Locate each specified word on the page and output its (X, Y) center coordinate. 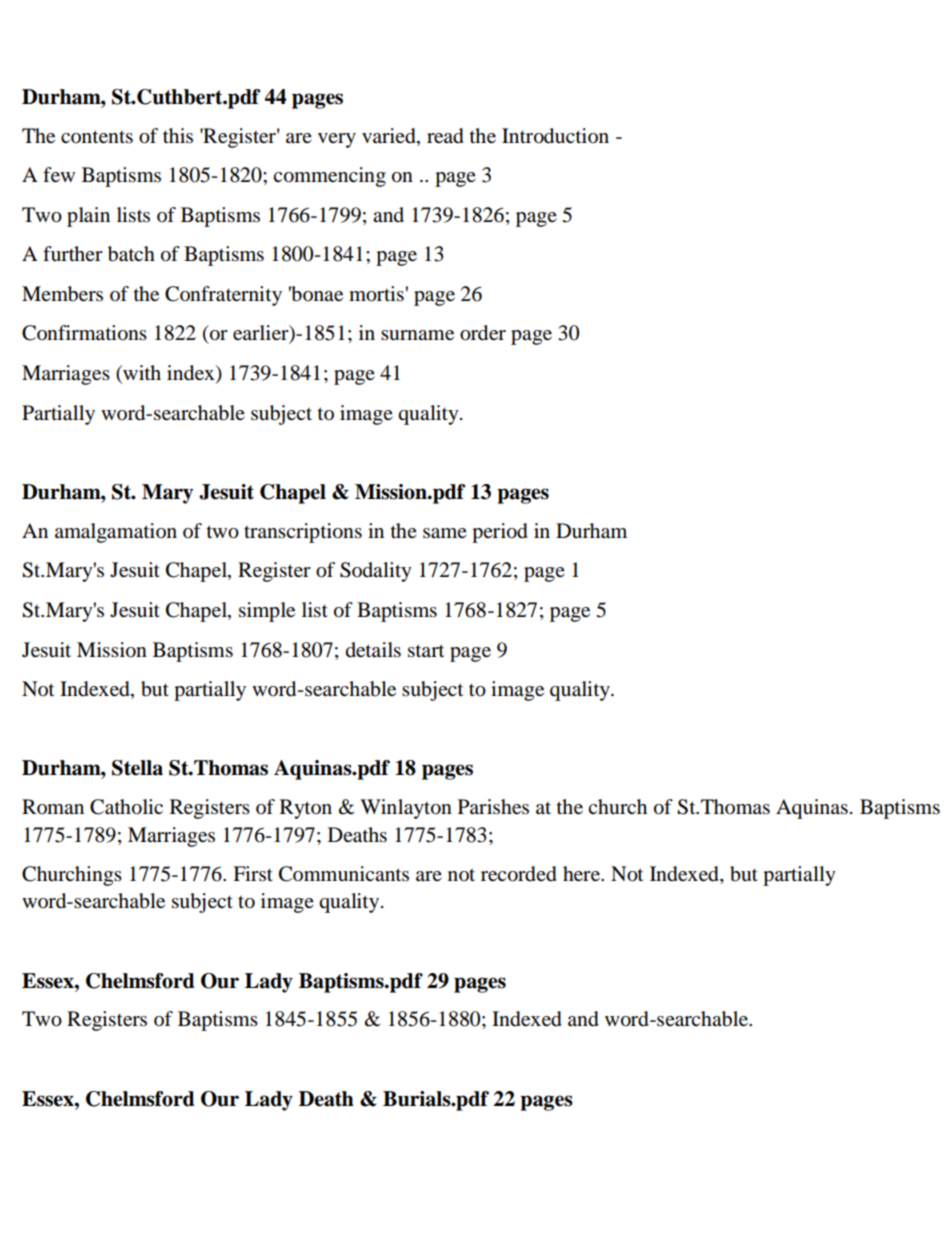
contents (97, 137)
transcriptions (303, 533)
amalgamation (116, 533)
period (500, 533)
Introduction (555, 136)
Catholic (126, 807)
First (253, 873)
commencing (329, 177)
